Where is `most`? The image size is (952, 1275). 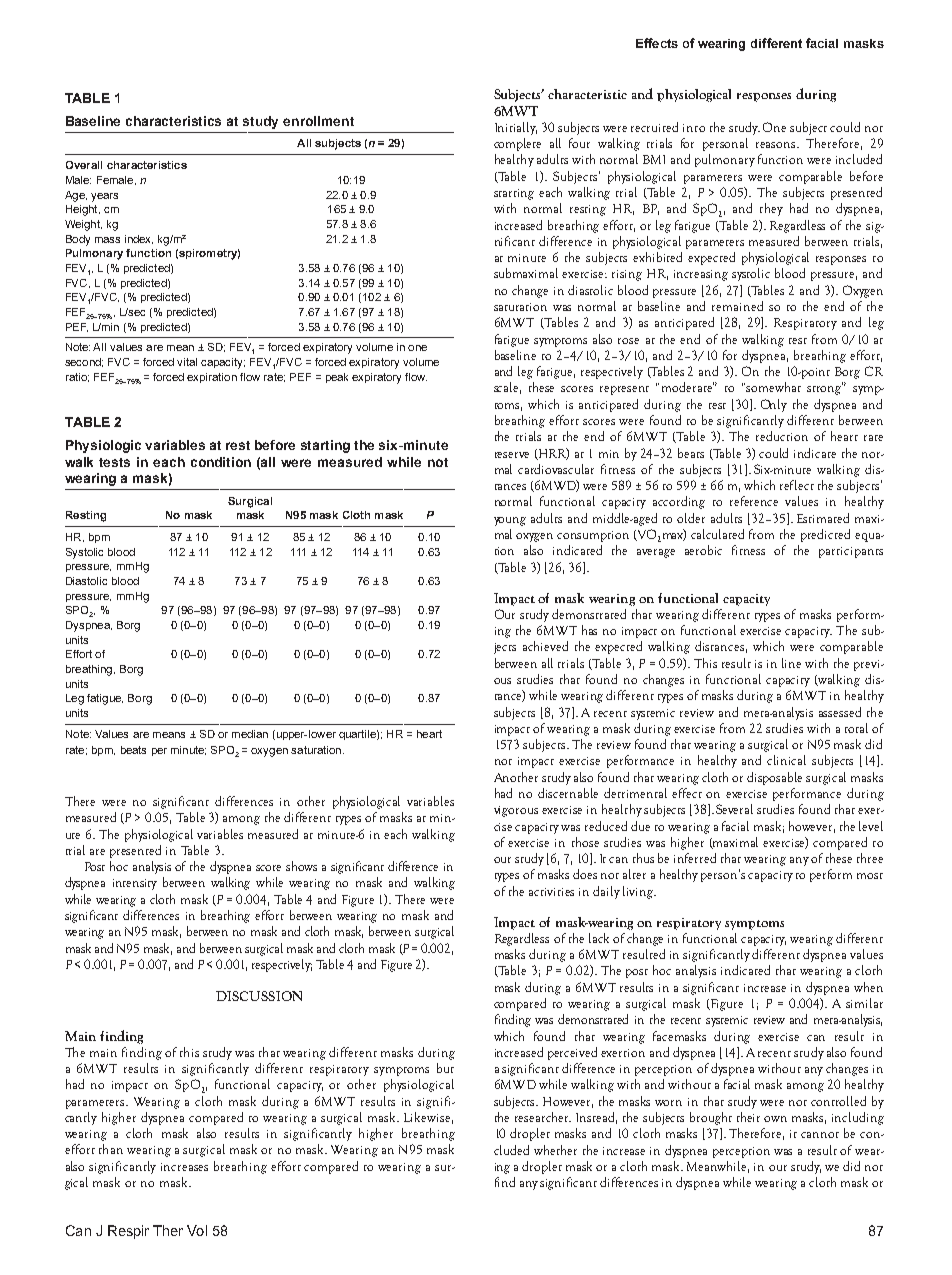
most is located at coordinates (870, 876).
